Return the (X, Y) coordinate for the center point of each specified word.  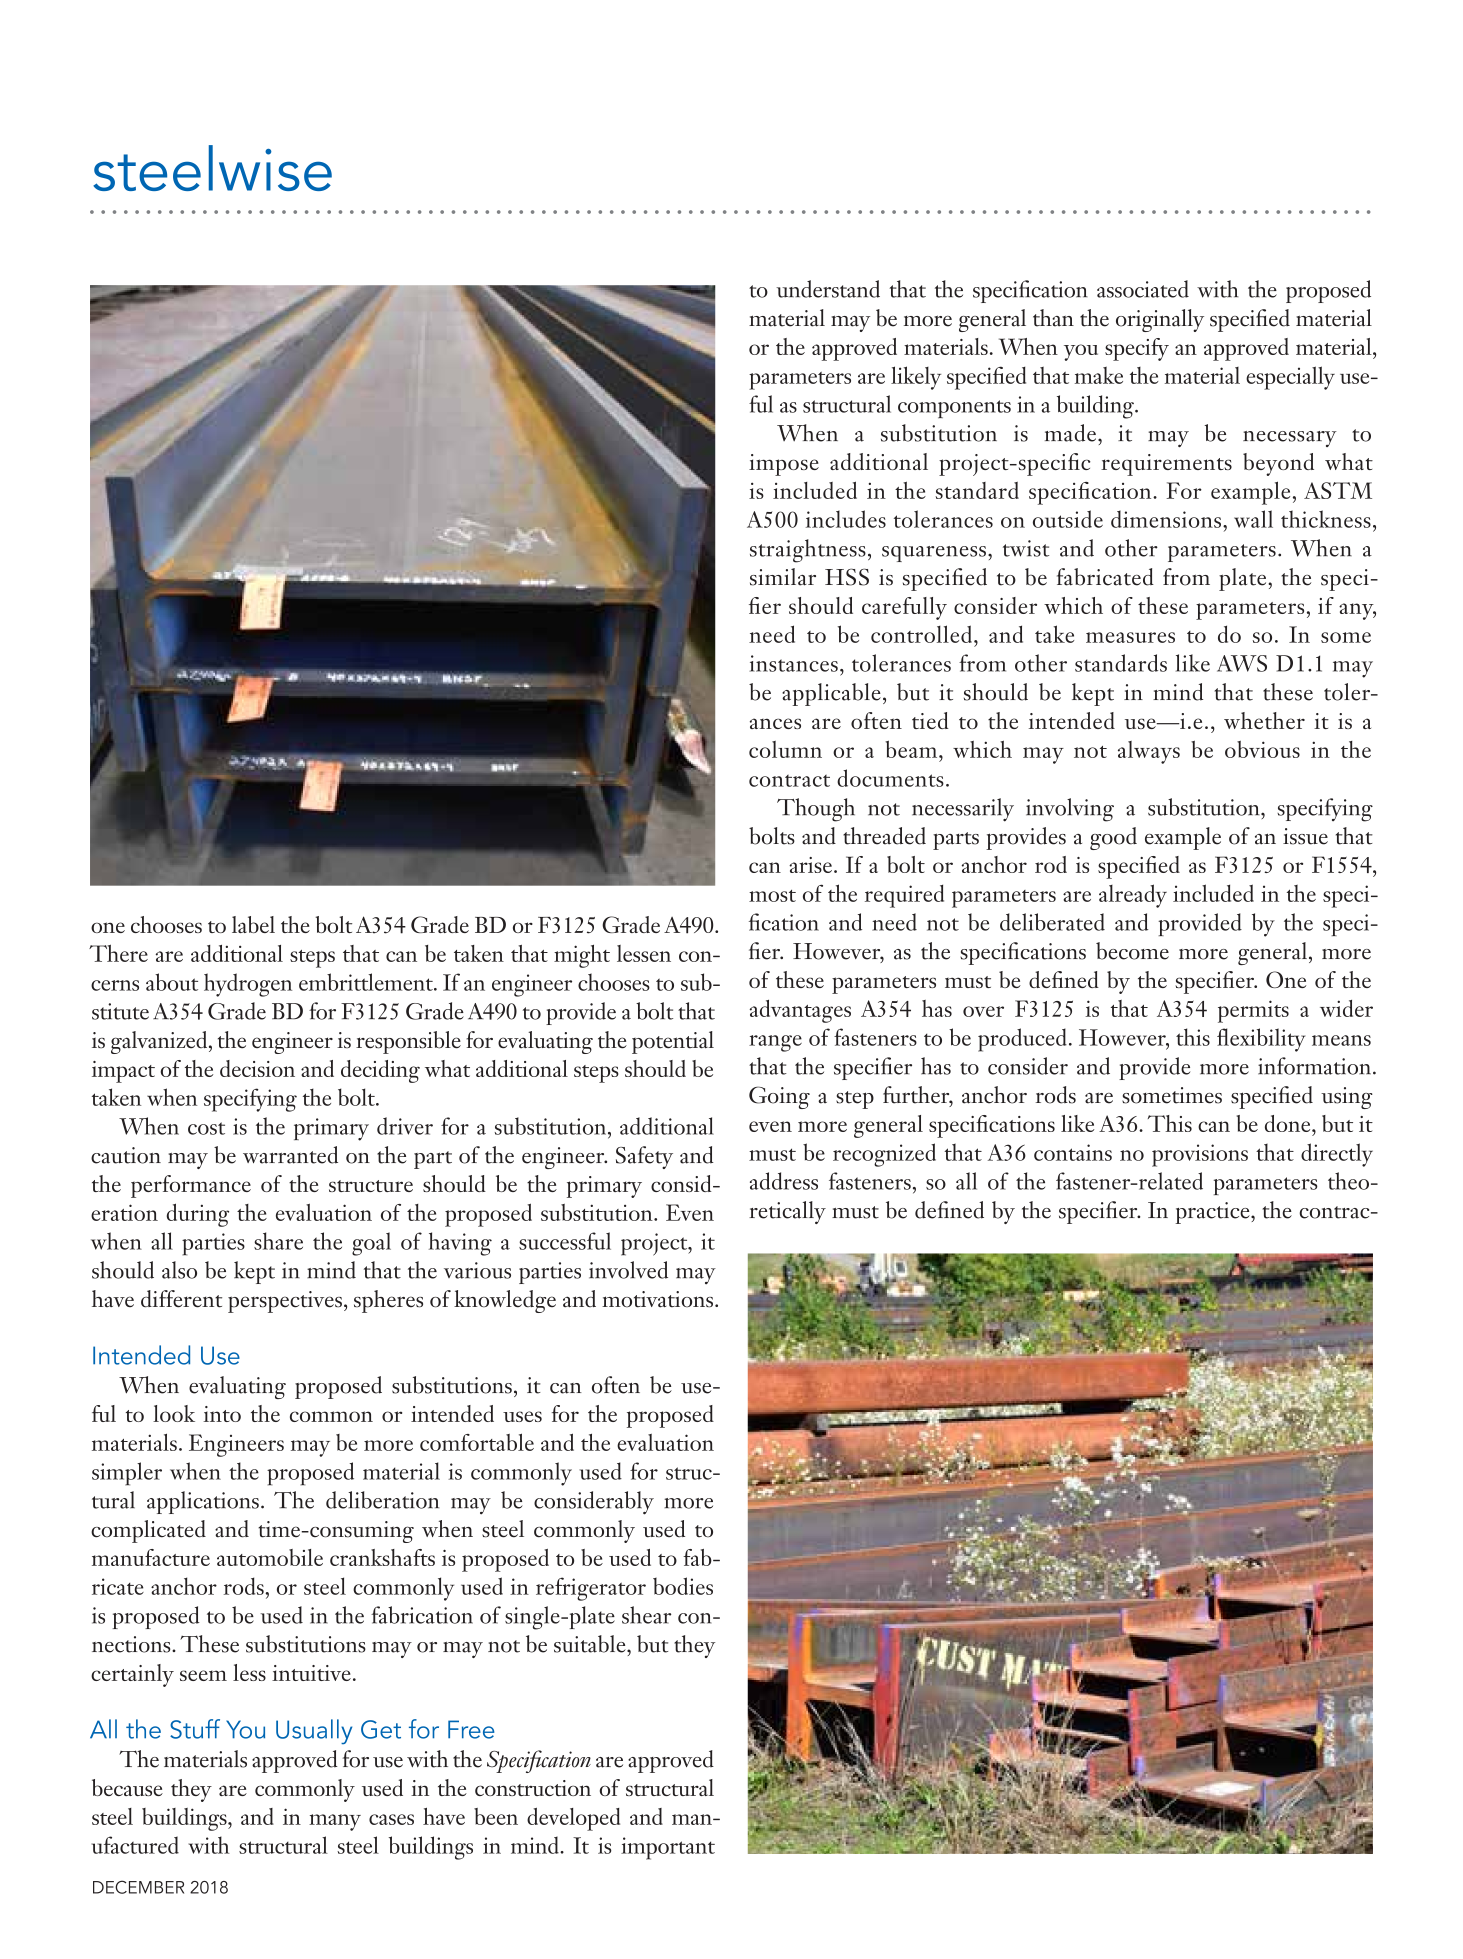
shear (646, 1615)
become (1132, 951)
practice (1213, 1213)
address (784, 1181)
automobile (270, 1557)
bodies (683, 1586)
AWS (1242, 663)
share (278, 1241)
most (772, 896)
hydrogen (248, 985)
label (253, 924)
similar (783, 577)
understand (828, 289)
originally (1160, 320)
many (335, 1822)
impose (784, 465)
